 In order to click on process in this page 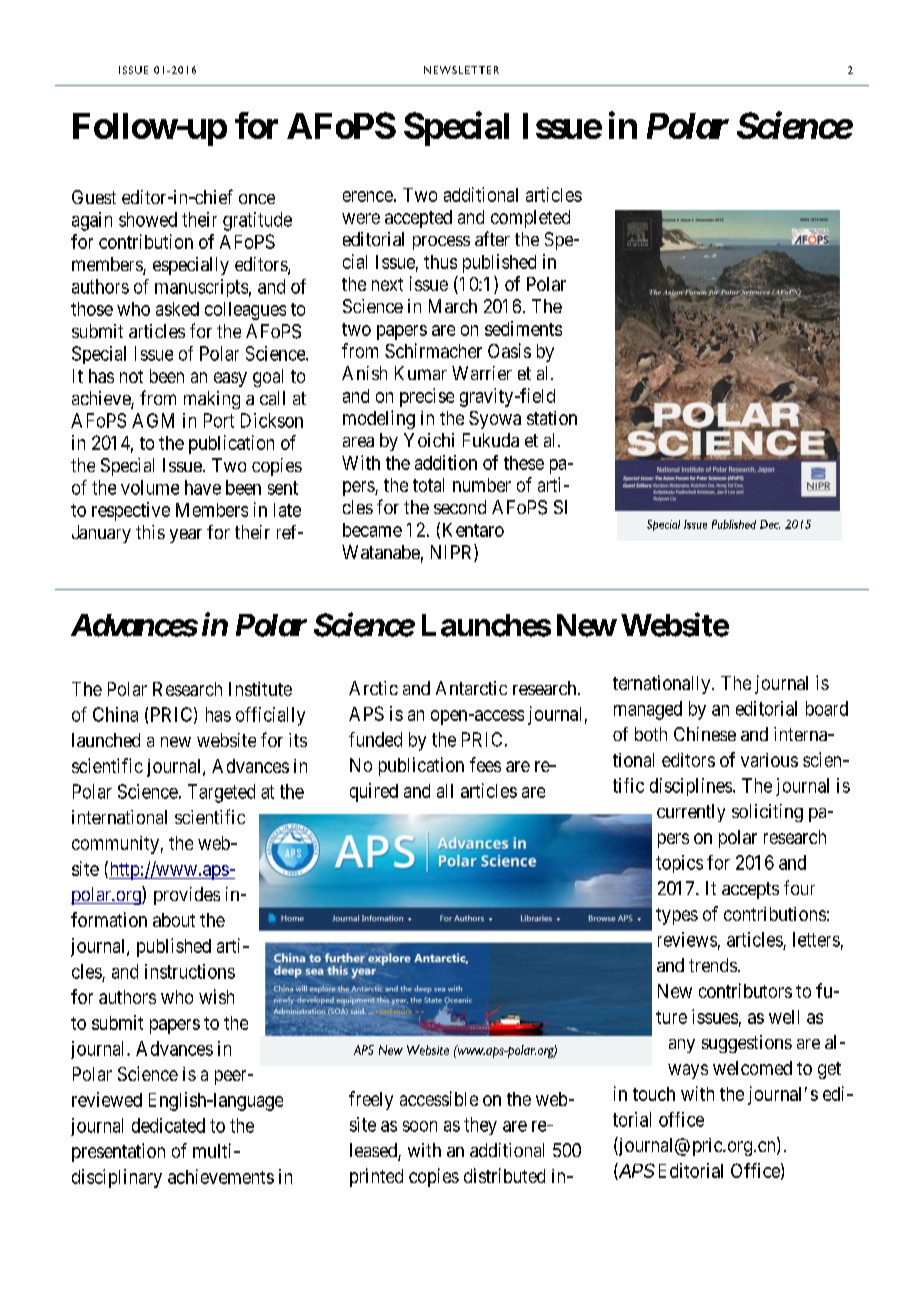, I will do `click(441, 243)`.
